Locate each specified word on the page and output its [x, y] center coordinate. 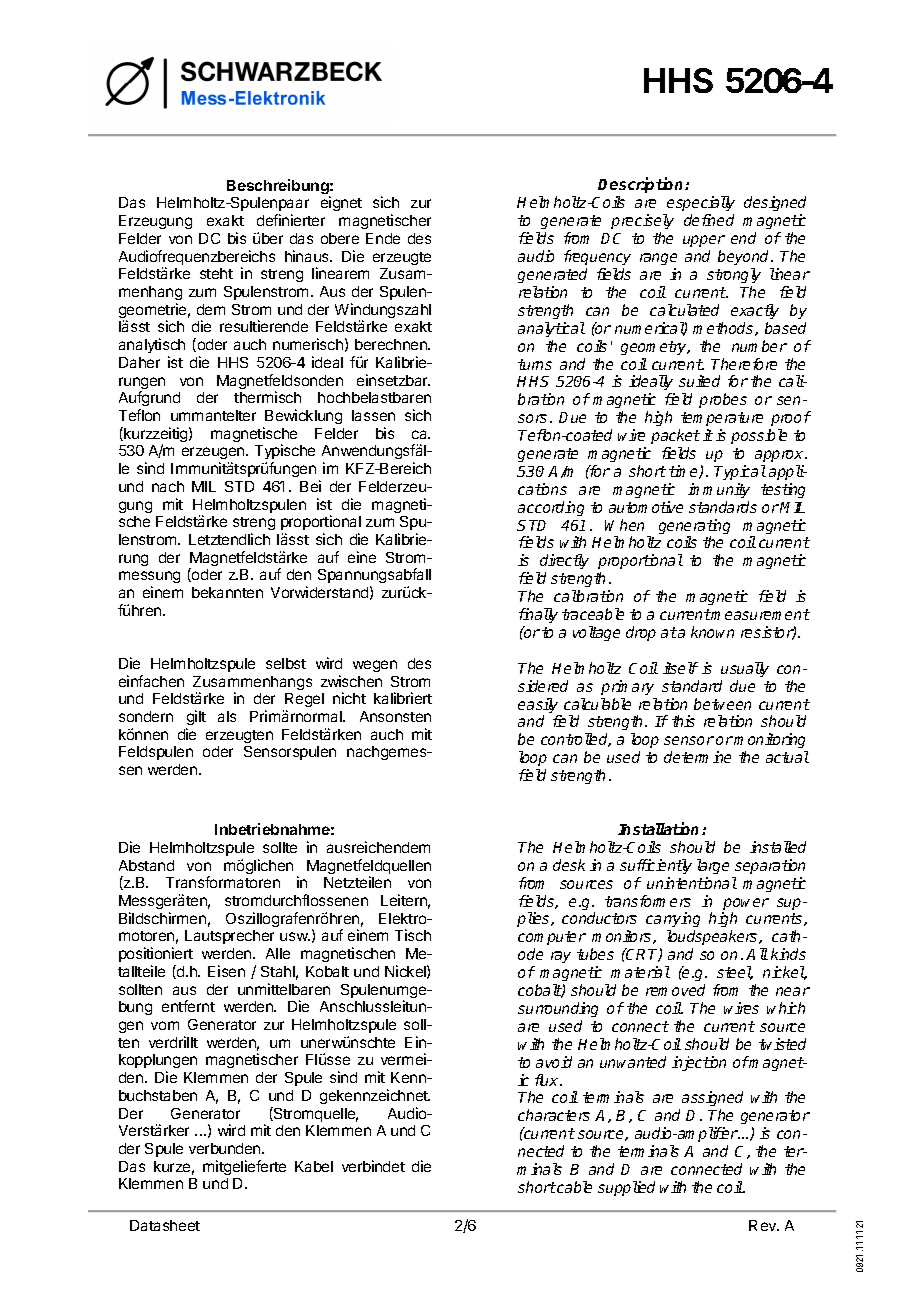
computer [552, 940]
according [551, 508]
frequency [597, 257]
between [722, 704]
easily [539, 707]
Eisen [226, 971]
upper [704, 241]
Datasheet [165, 1225]
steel [735, 973]
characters [554, 1115]
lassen [373, 415]
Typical [740, 472]
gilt [196, 717]
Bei [310, 486]
